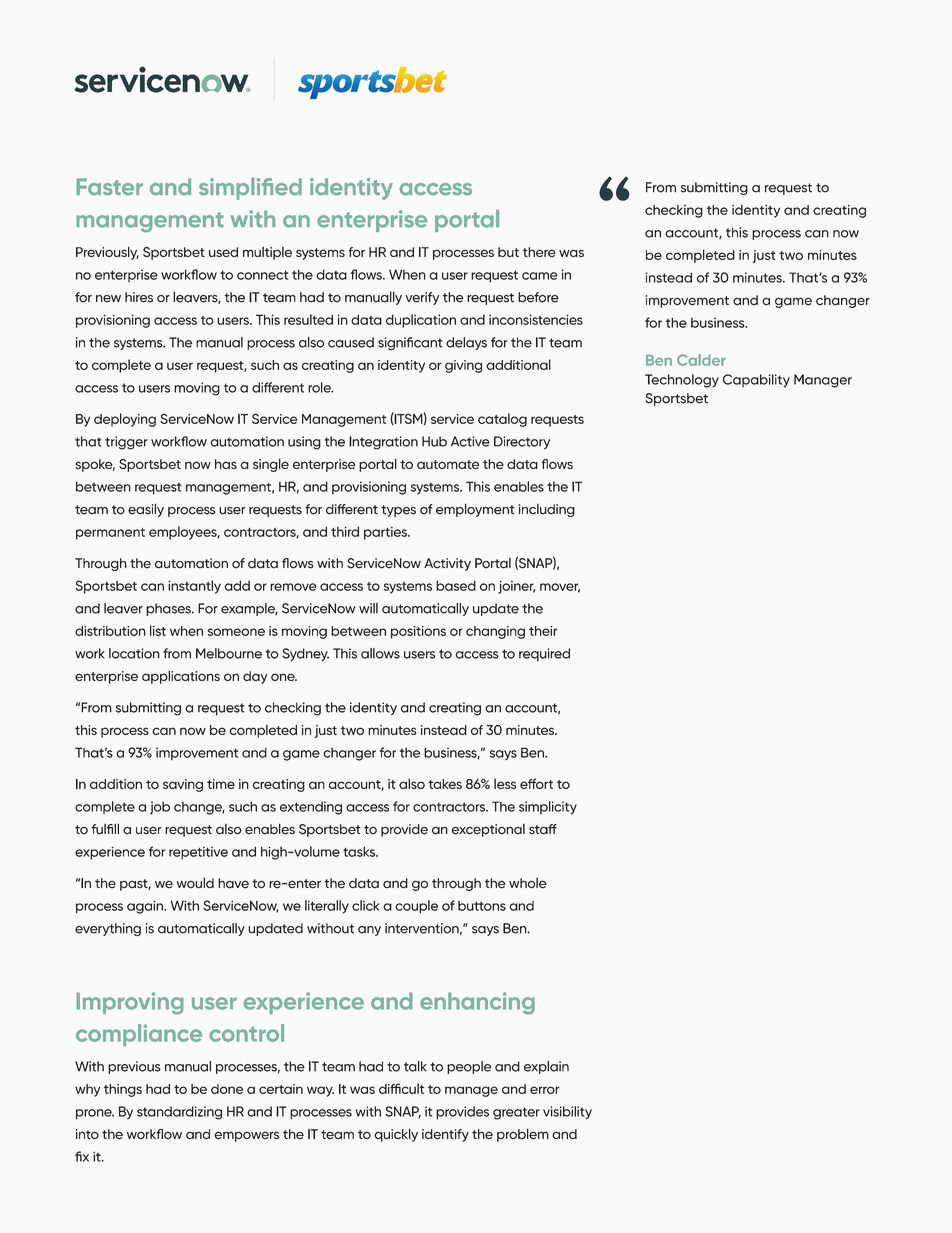 This image has width=952, height=1233. Describe the element at coordinates (539, 252) in the image. I see `there` at that location.
